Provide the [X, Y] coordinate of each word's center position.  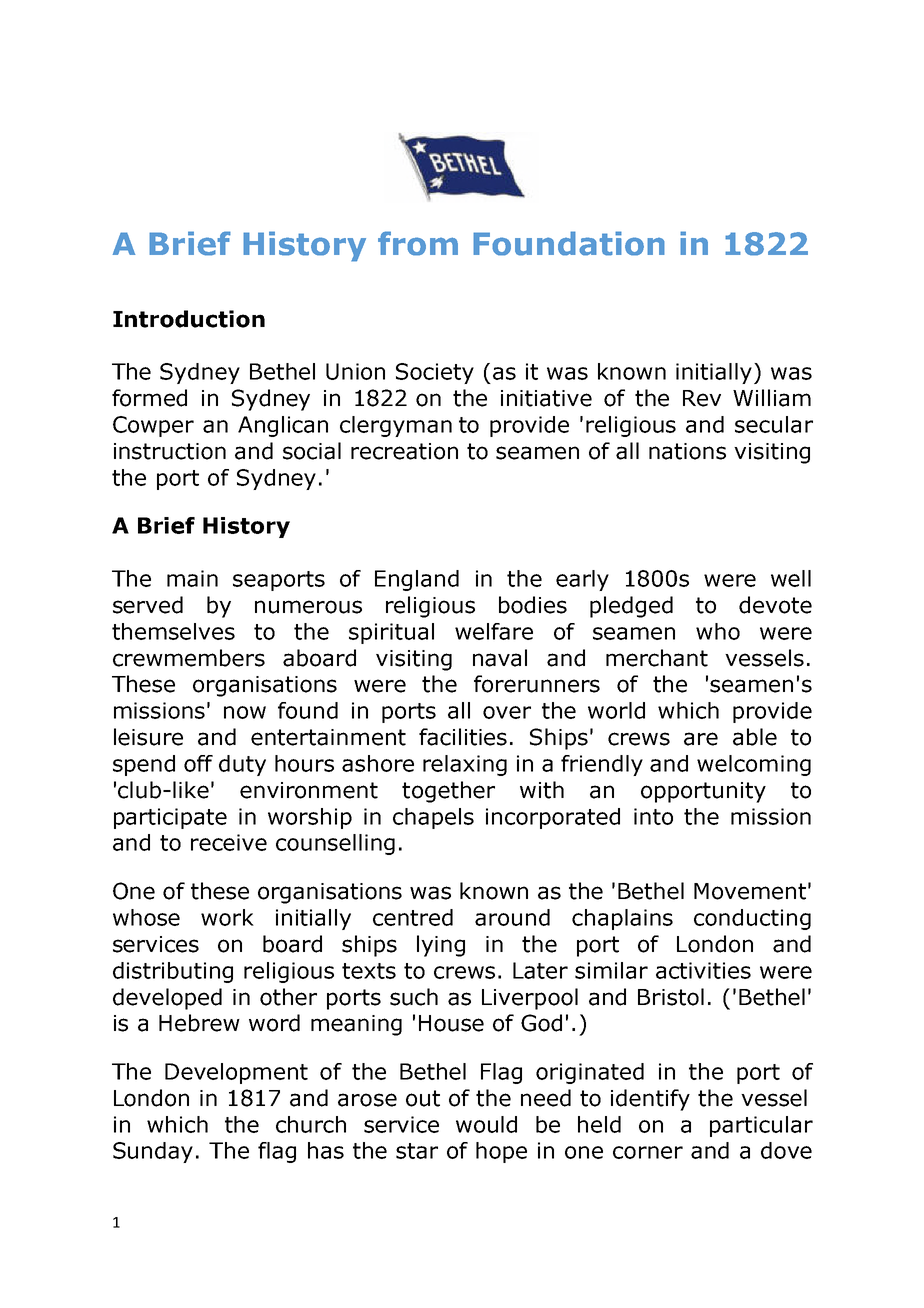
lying [441, 946]
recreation [404, 451]
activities [703, 970]
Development [236, 1073]
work [227, 917]
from [418, 243]
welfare [494, 631]
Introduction [189, 319]
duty [242, 765]
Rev [702, 398]
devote [775, 605]
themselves [173, 631]
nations [687, 451]
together [448, 792]
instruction [170, 451]
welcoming [754, 765]
